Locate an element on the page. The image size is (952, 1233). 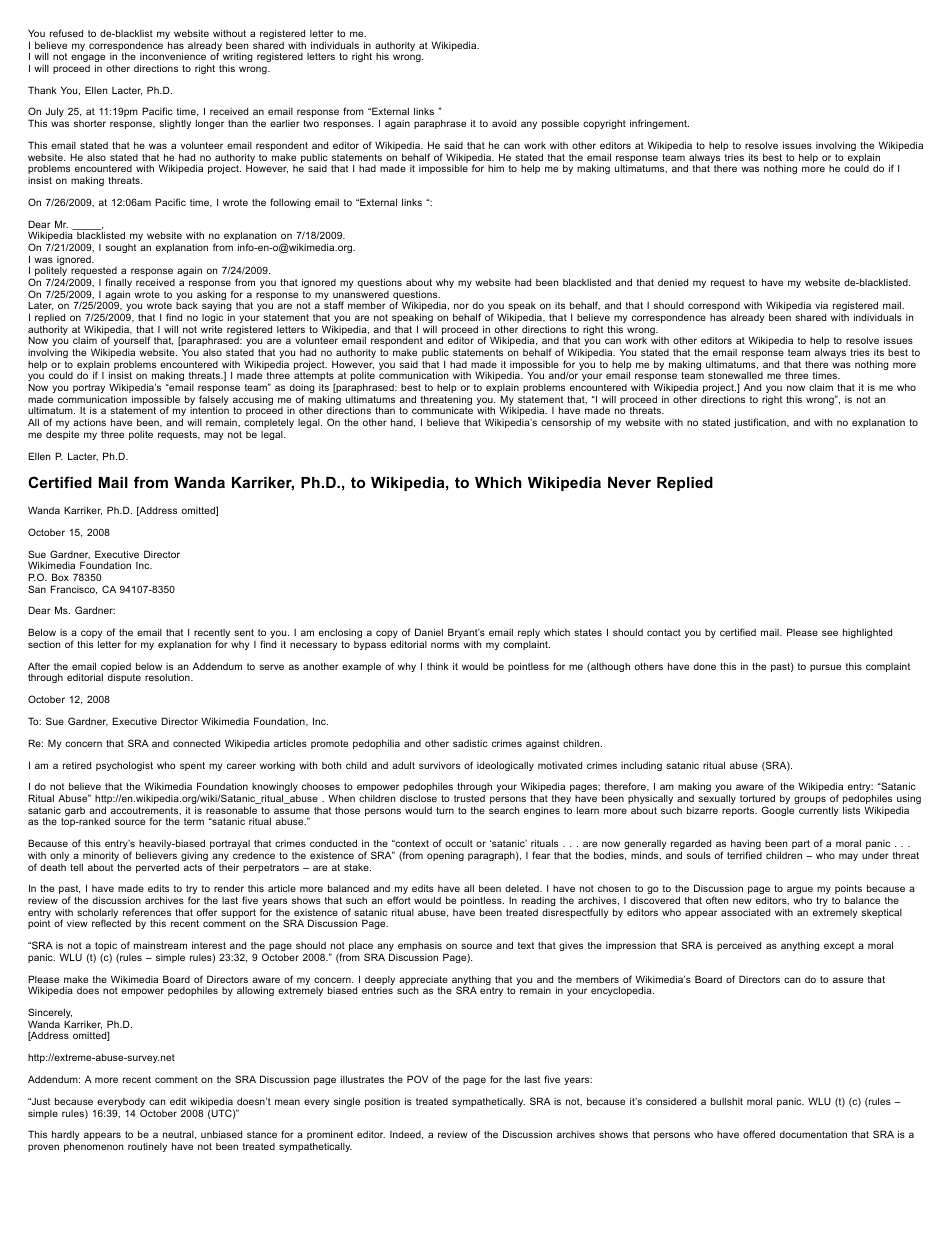
via is located at coordinates (821, 305).
